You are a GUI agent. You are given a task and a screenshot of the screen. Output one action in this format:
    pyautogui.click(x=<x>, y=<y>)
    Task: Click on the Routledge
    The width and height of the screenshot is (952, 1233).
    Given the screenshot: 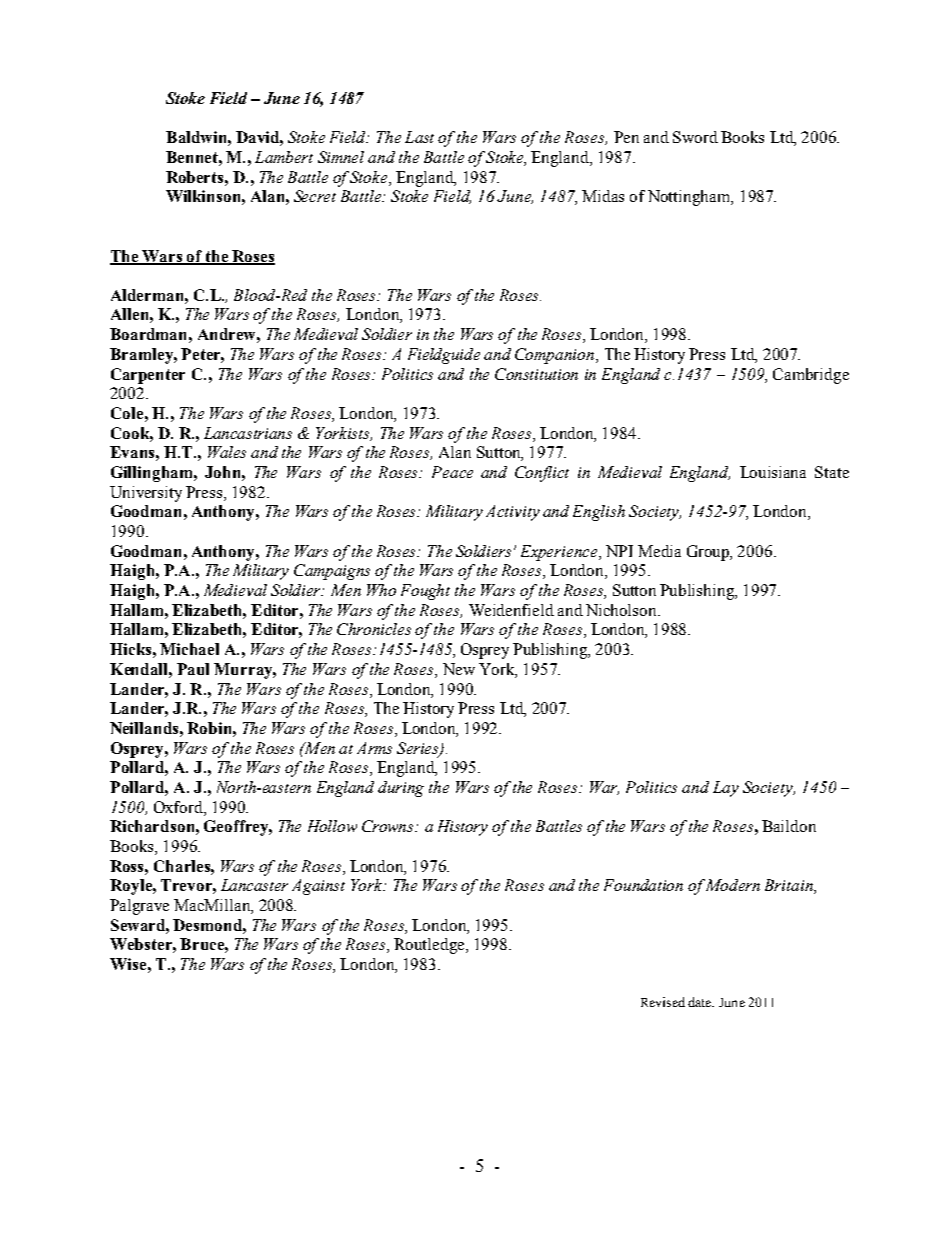 What is the action you would take?
    pyautogui.click(x=430, y=946)
